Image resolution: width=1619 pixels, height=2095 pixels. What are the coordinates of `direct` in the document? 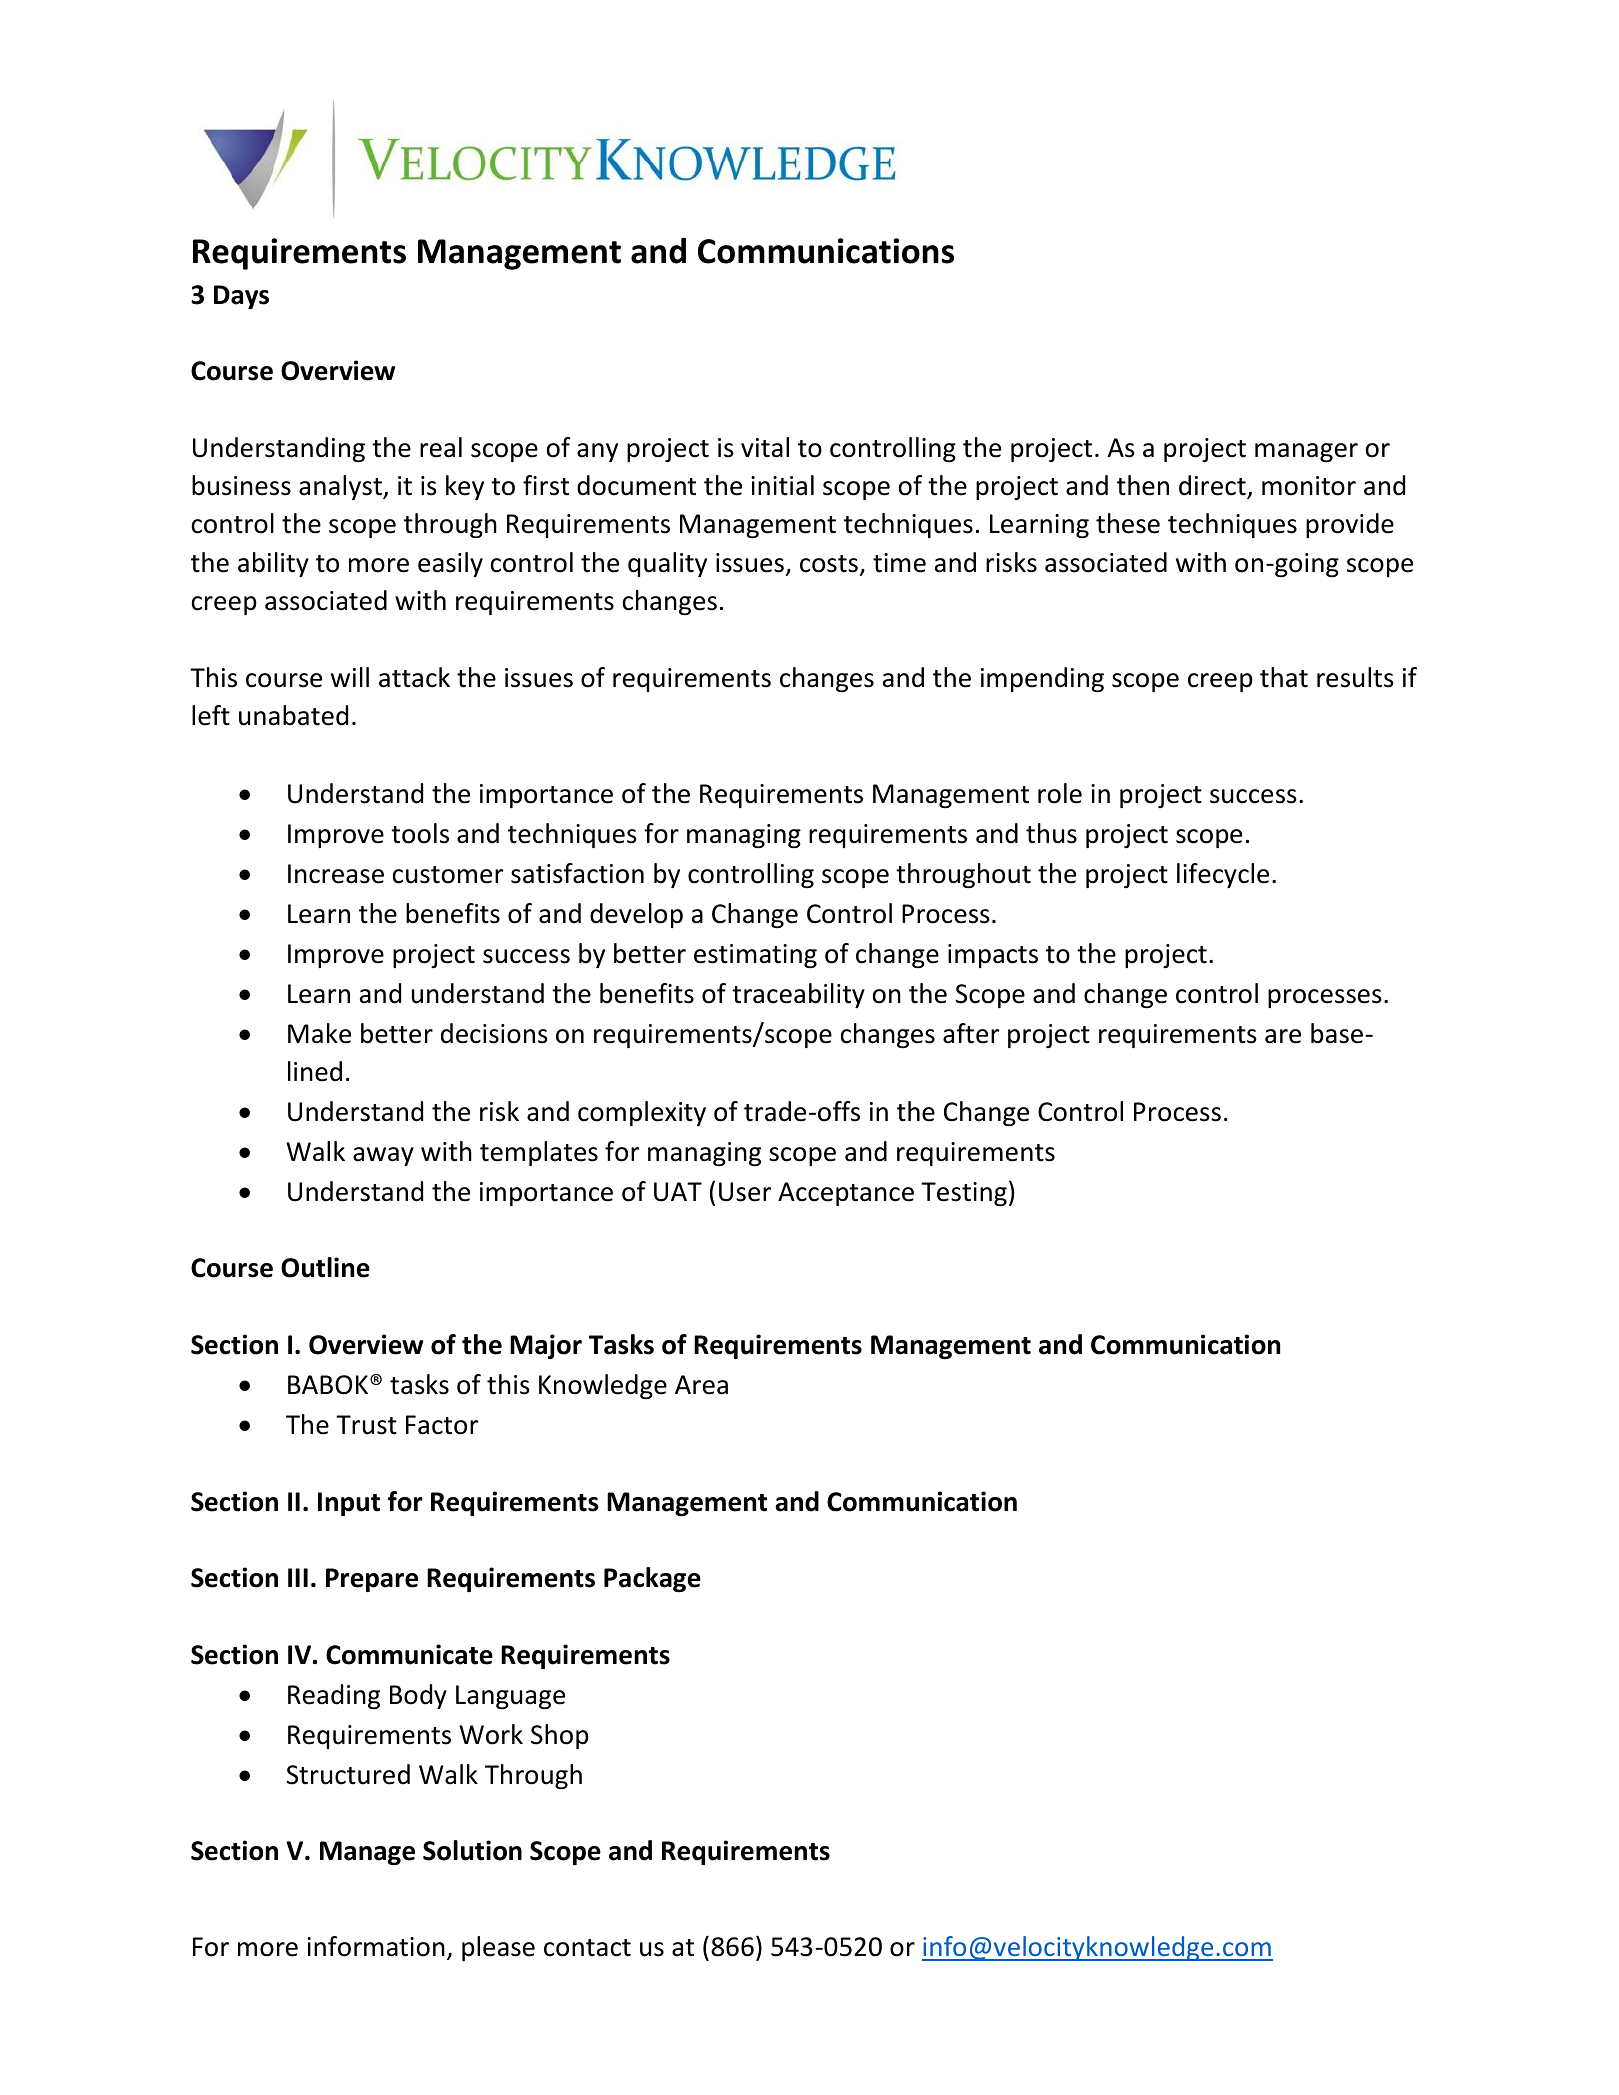 It's located at (1213, 486).
